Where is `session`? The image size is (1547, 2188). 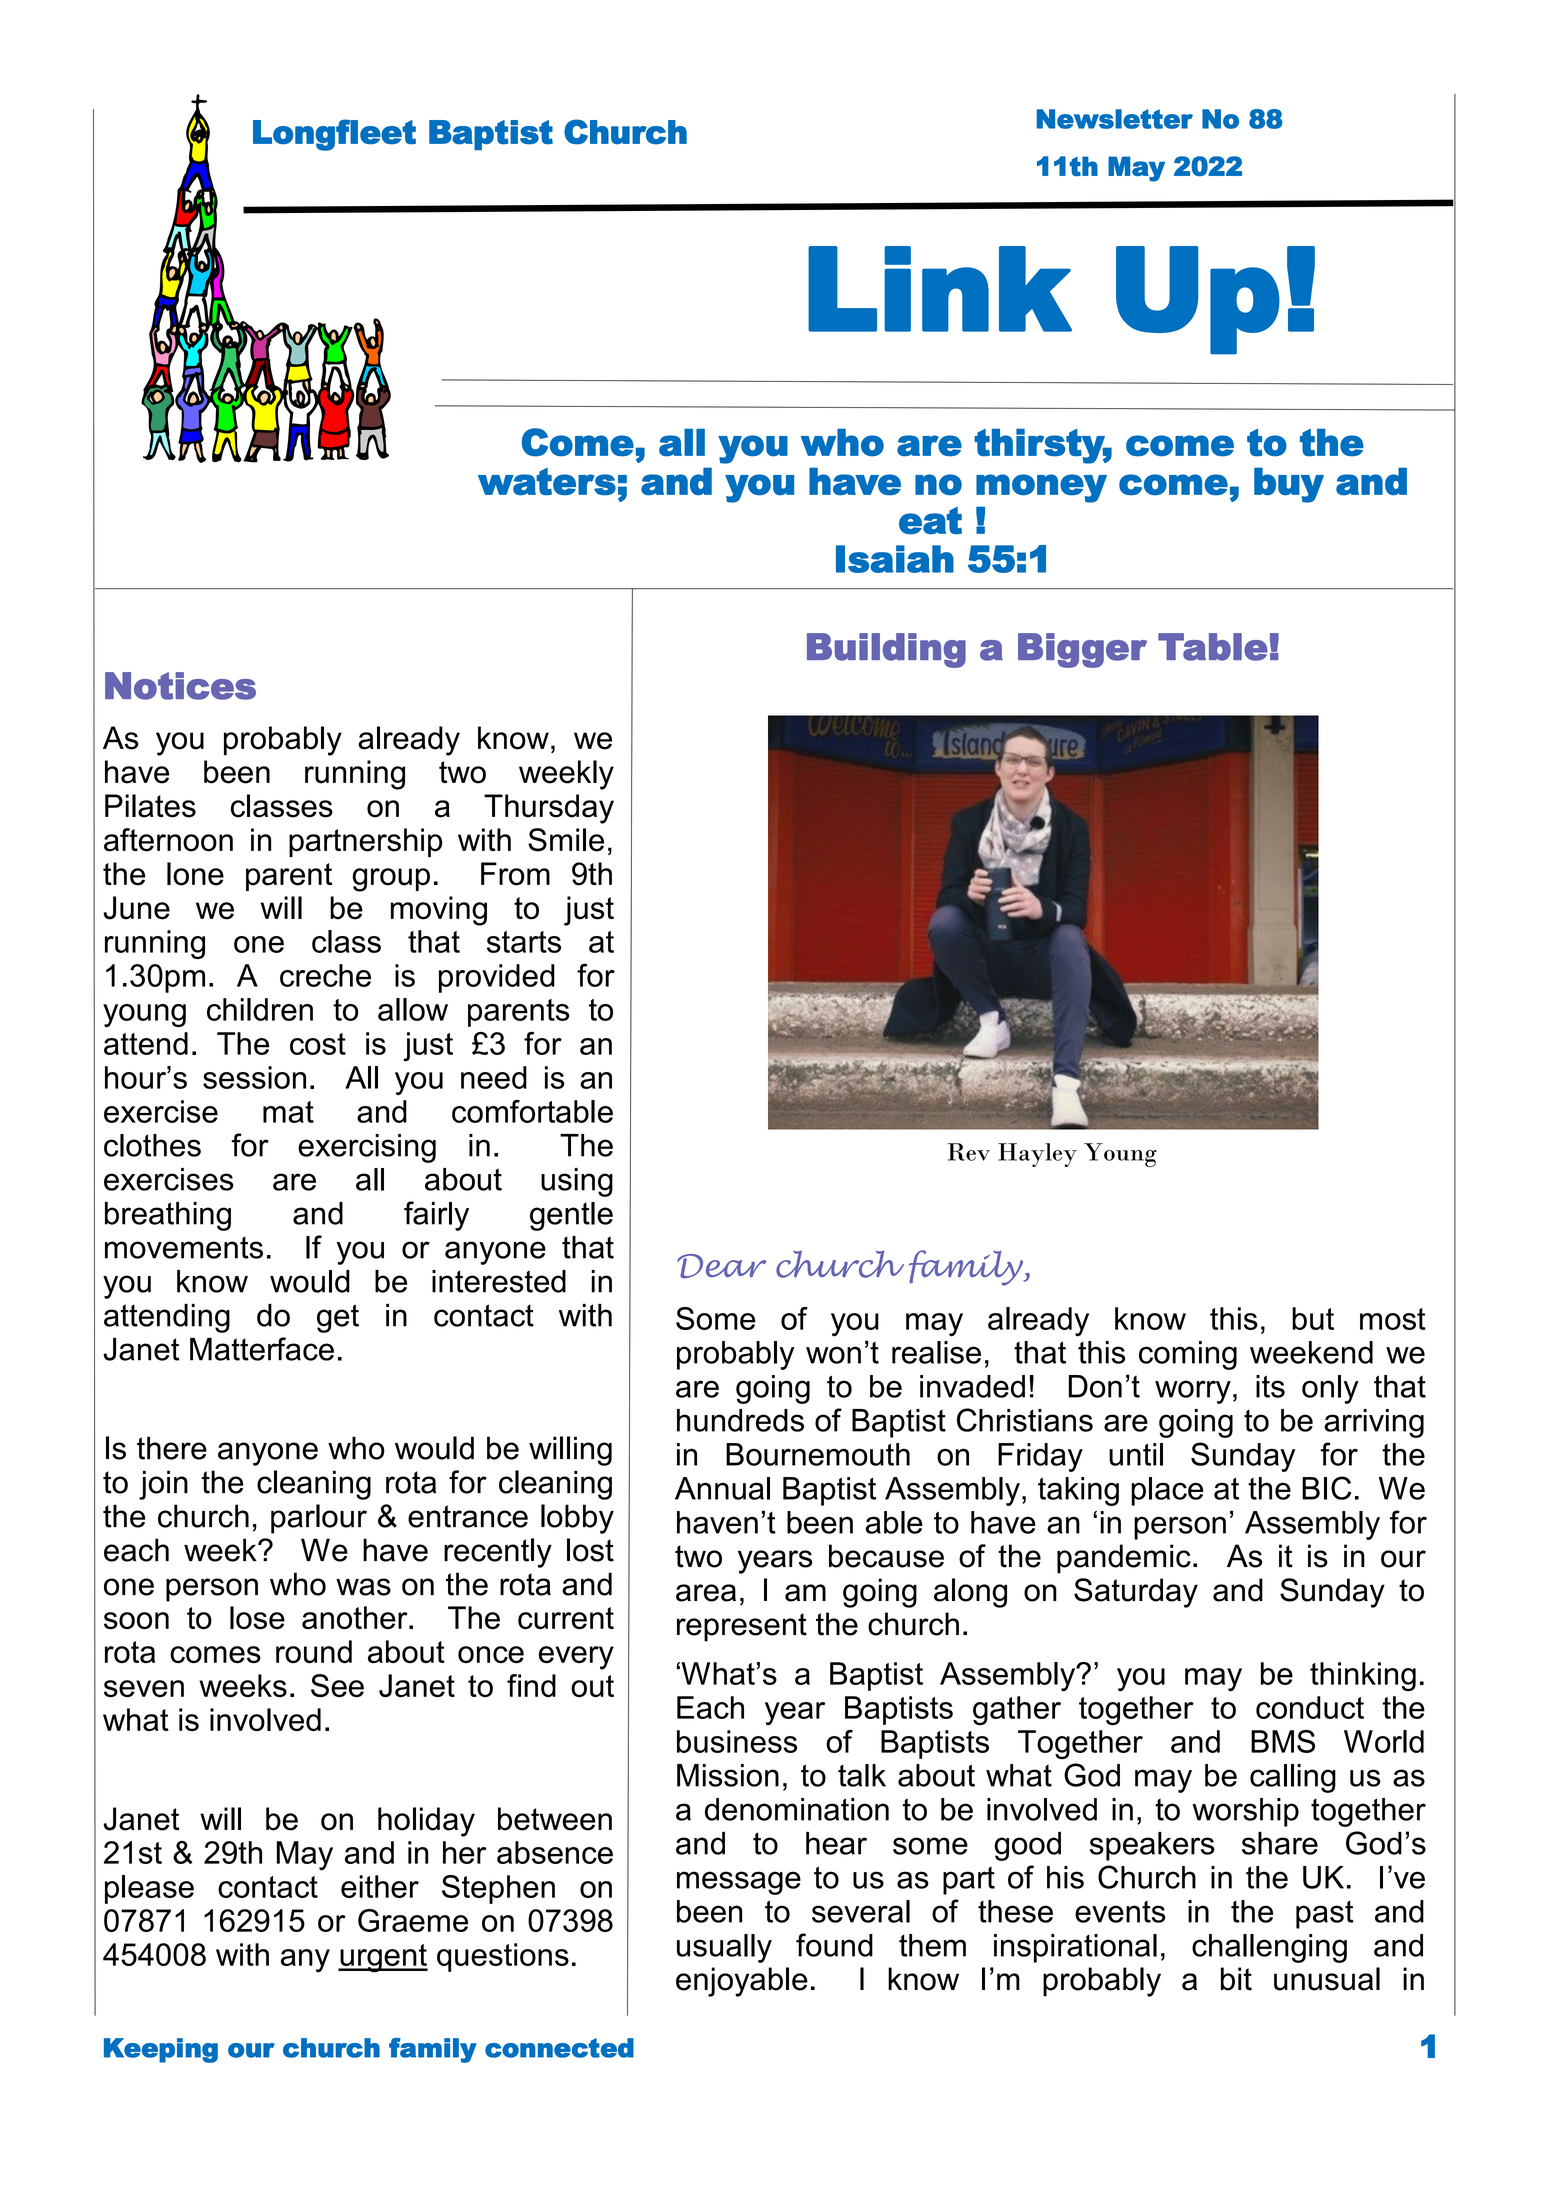
session is located at coordinates (254, 1077).
